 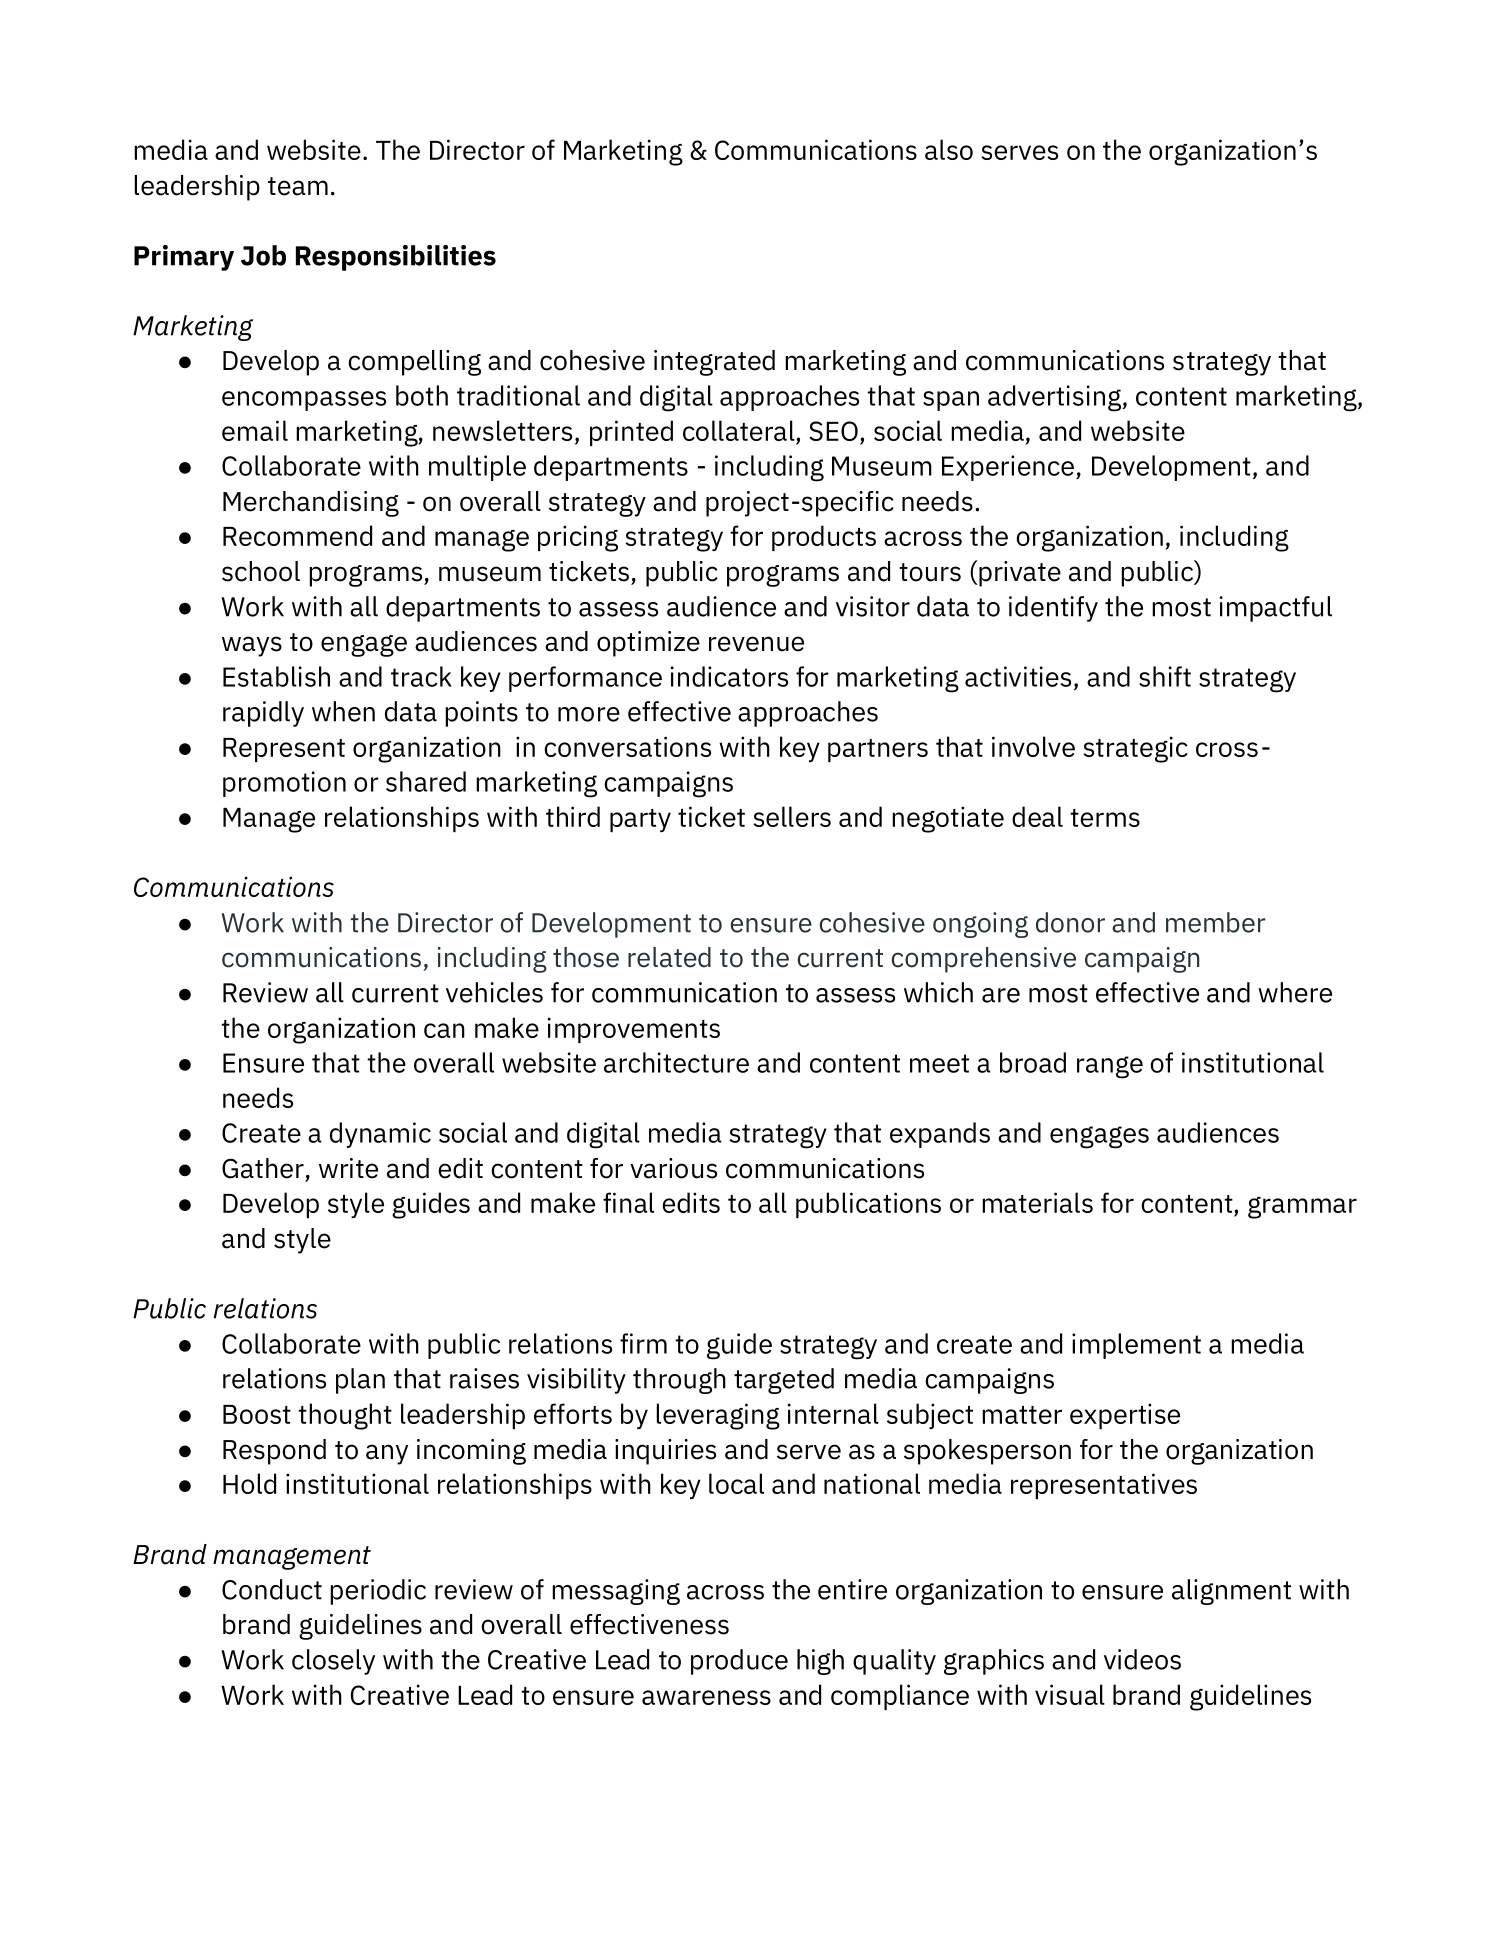 What do you see at coordinates (1276, 609) in the page?
I see `impactful` at bounding box center [1276, 609].
